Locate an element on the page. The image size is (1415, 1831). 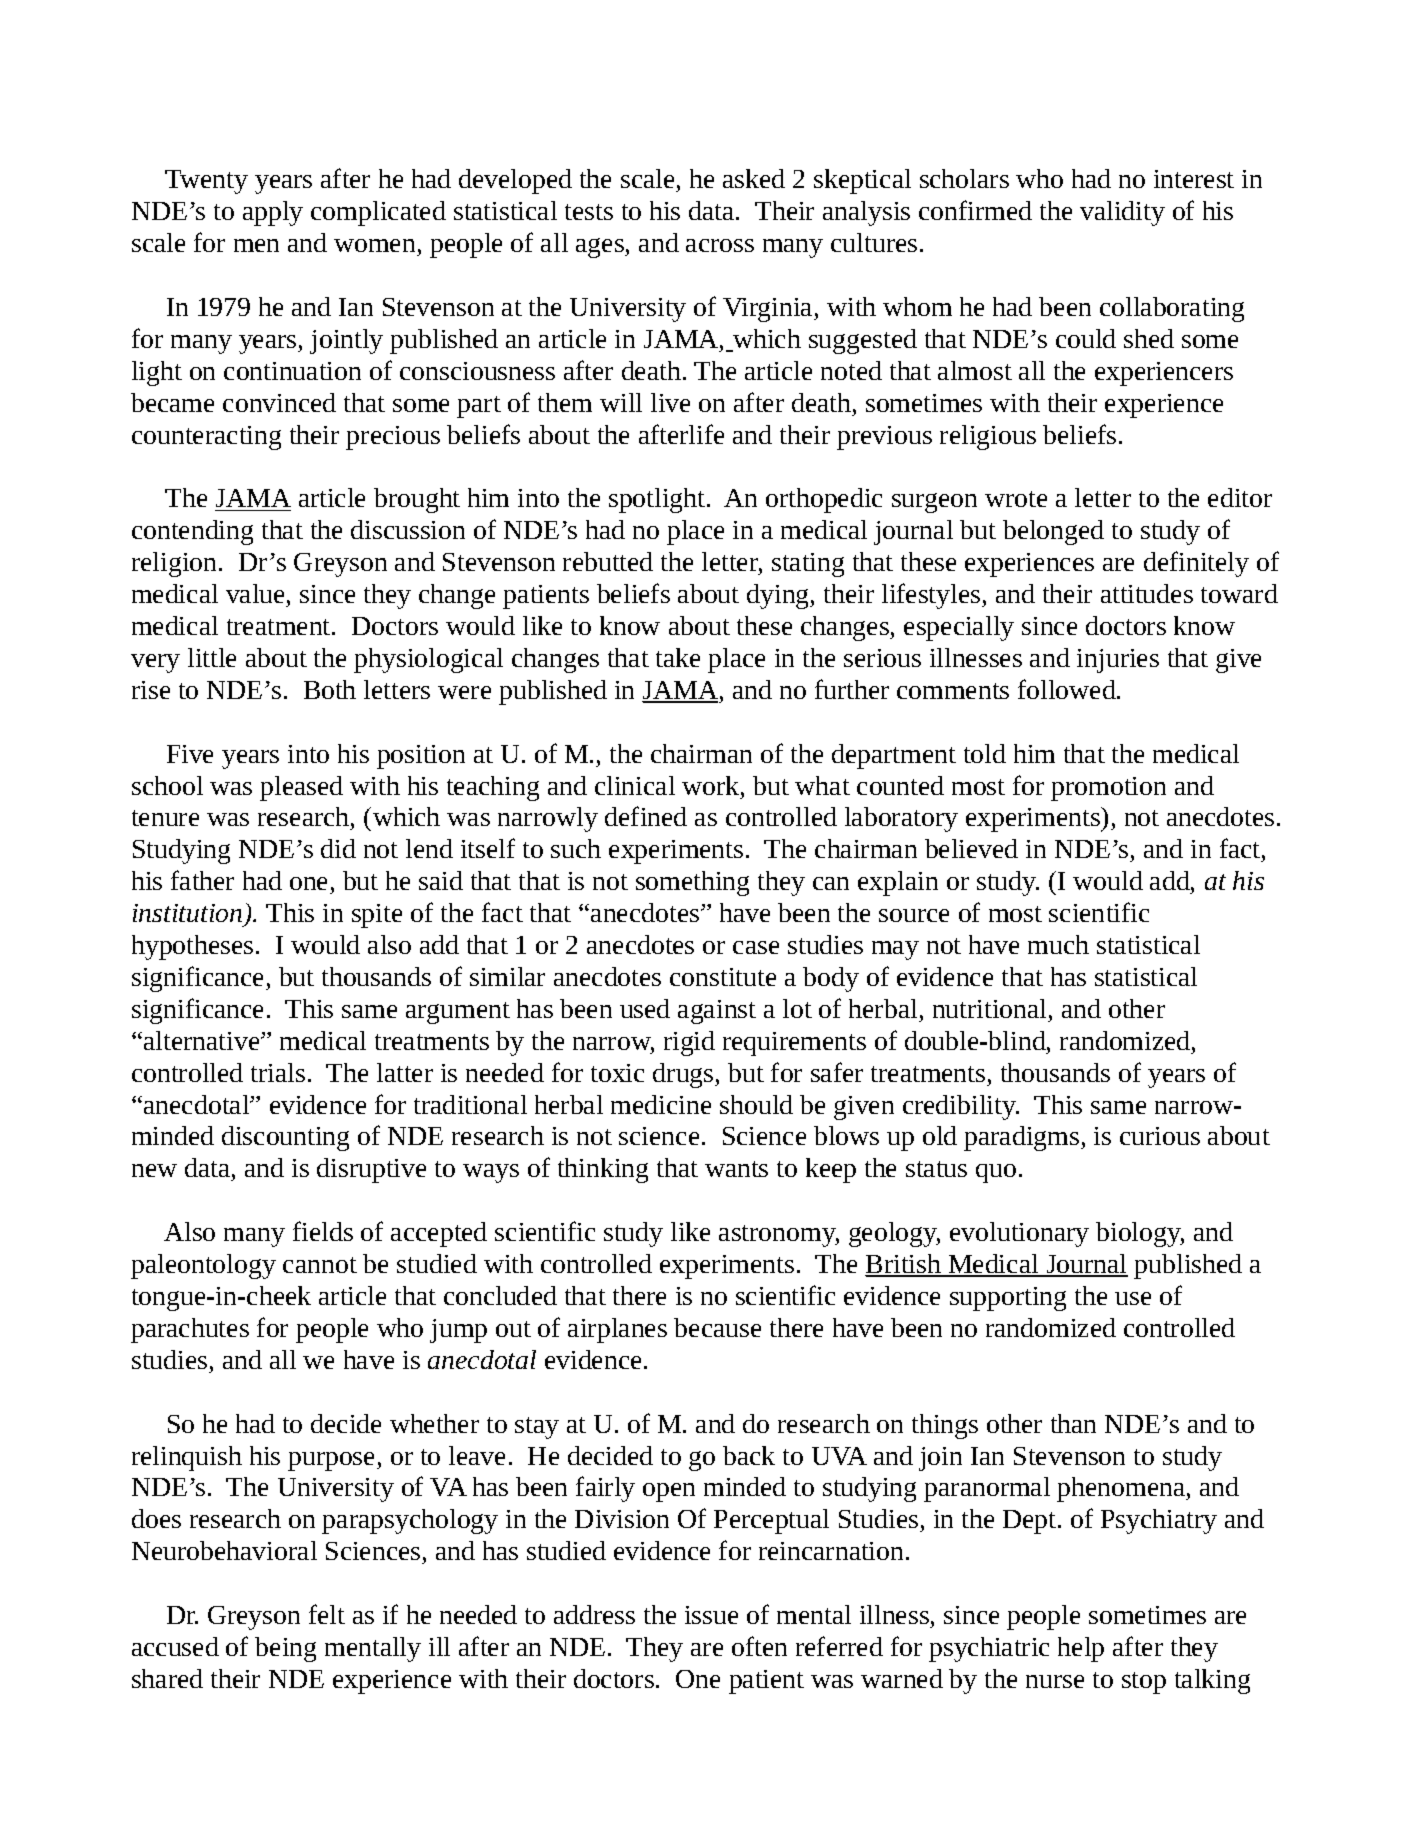
issue is located at coordinates (711, 1615).
